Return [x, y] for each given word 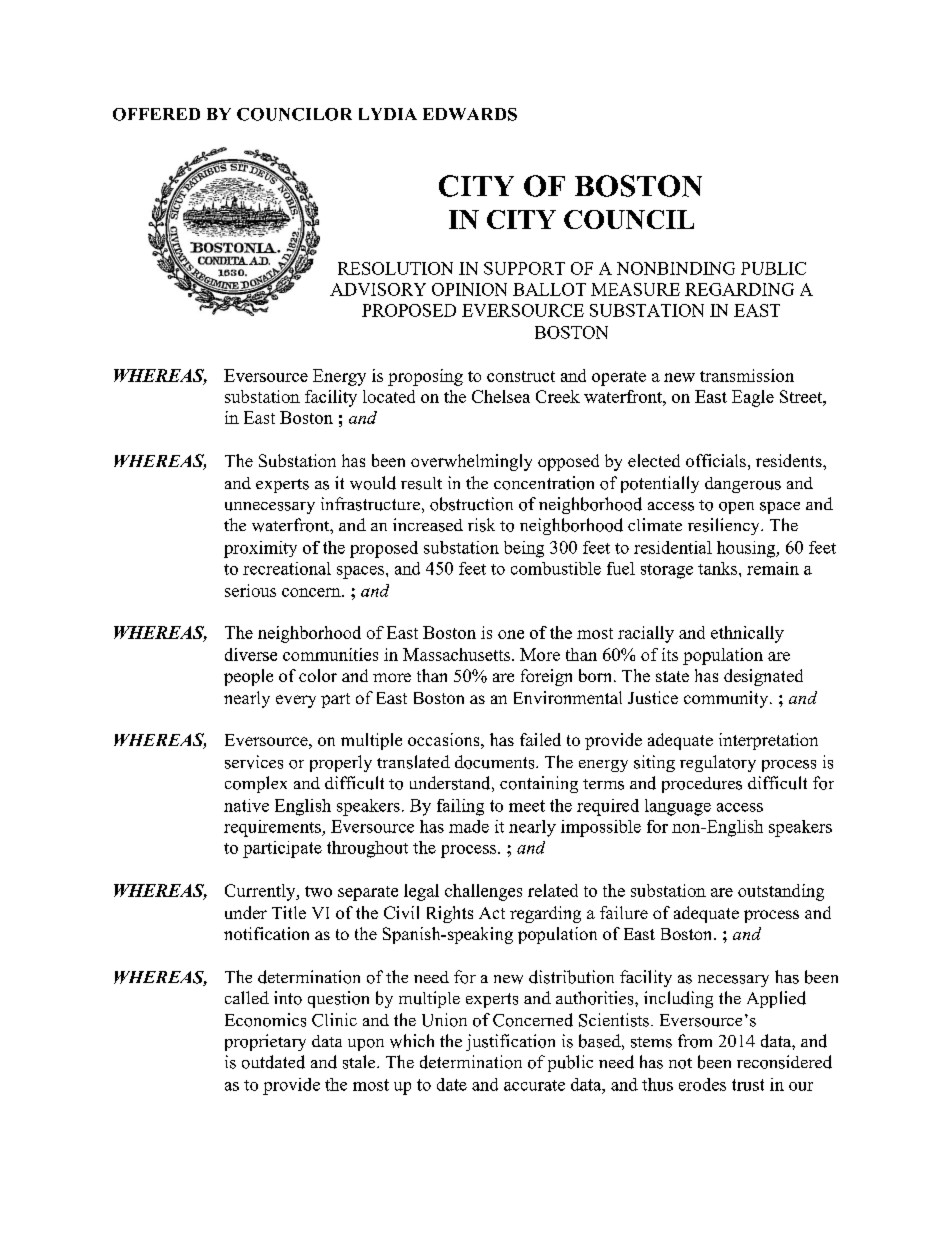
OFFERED [156, 114]
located [389, 396]
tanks [717, 568]
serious [250, 590]
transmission [747, 375]
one [511, 634]
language [678, 807]
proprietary [265, 1042]
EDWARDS [470, 114]
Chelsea [501, 396]
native [246, 805]
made [469, 826]
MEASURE [635, 289]
